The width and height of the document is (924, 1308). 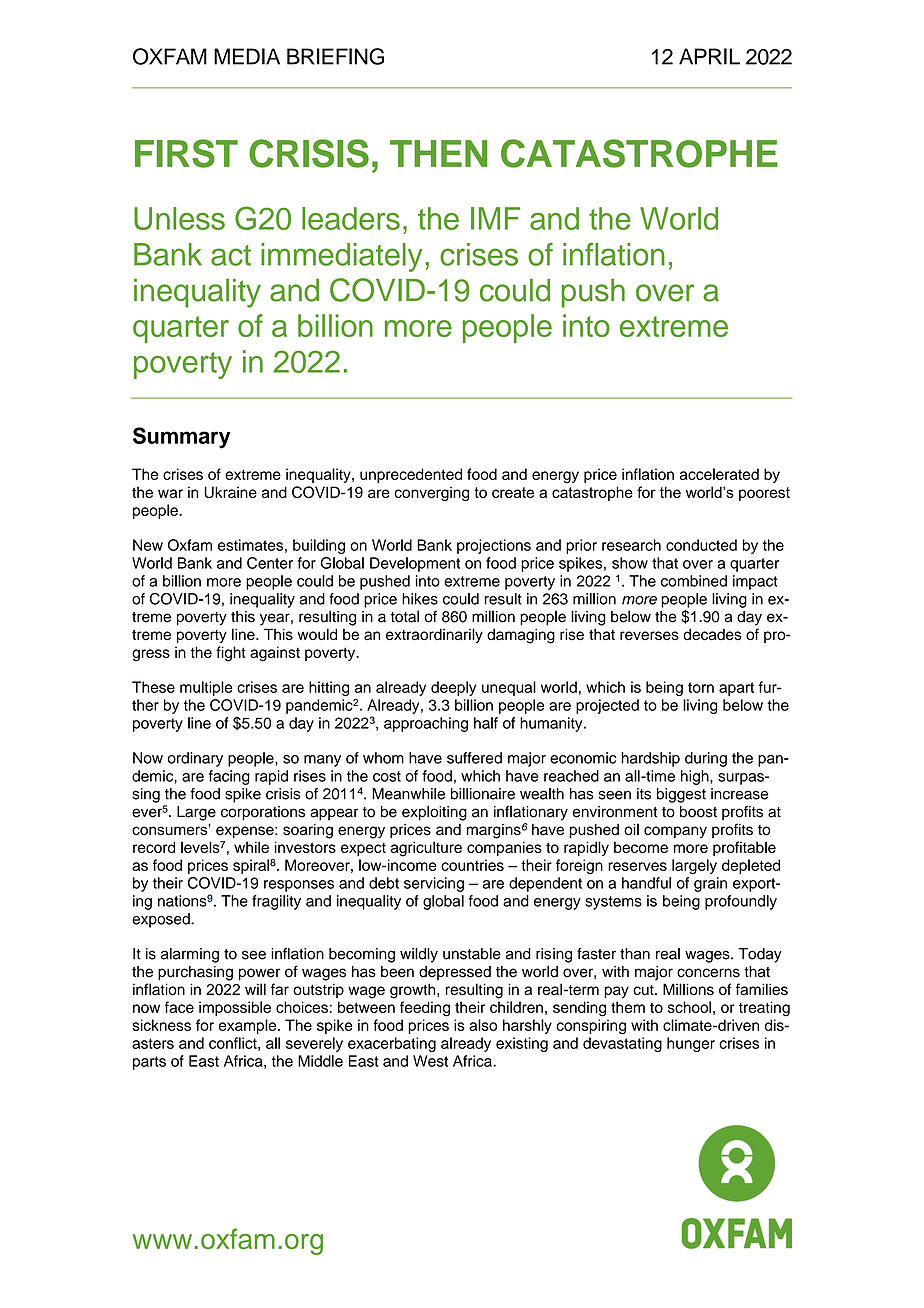 What do you see at coordinates (438, 153) in the document?
I see `THEN` at bounding box center [438, 153].
